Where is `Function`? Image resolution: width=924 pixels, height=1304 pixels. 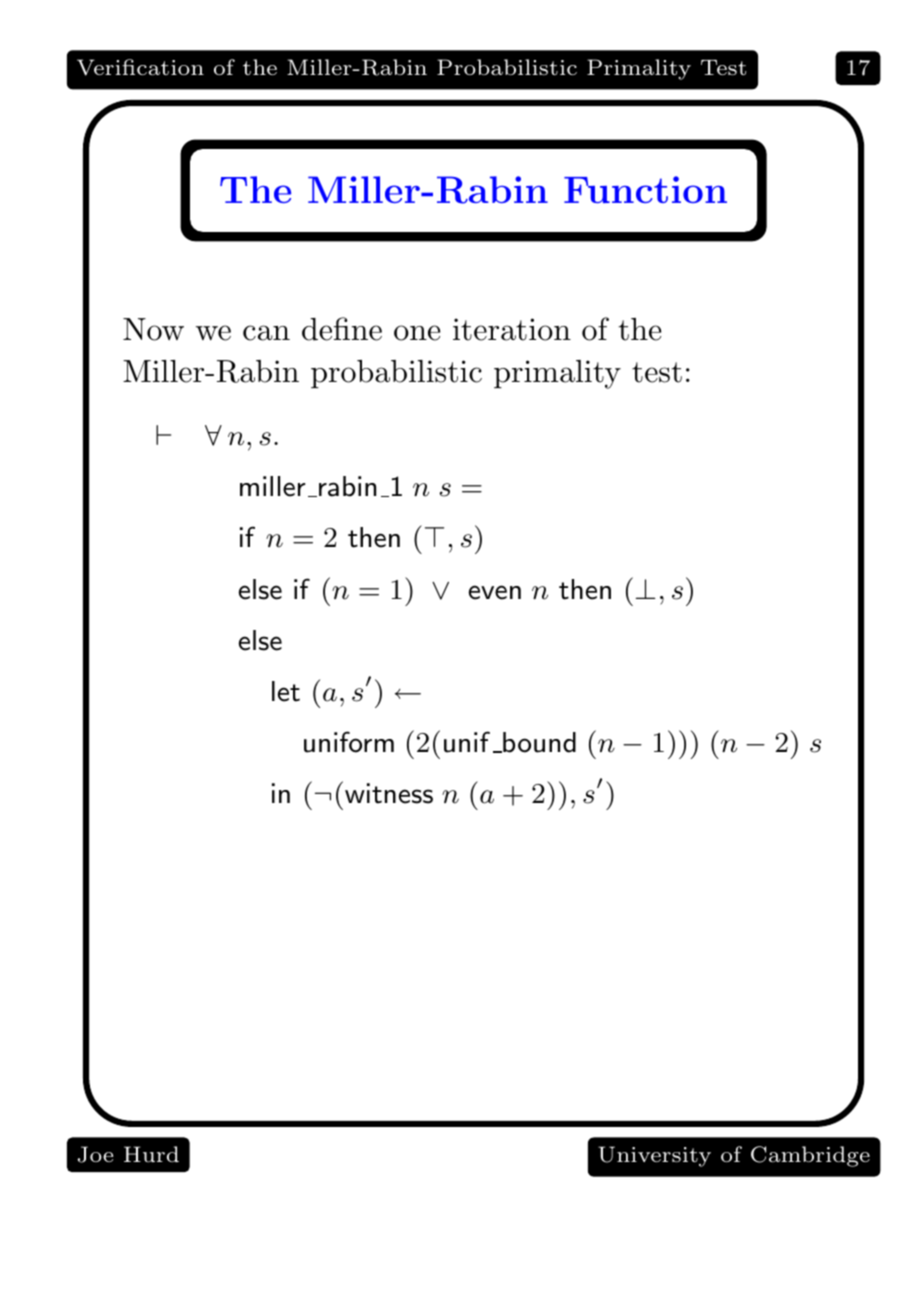
Function is located at coordinates (645, 189).
